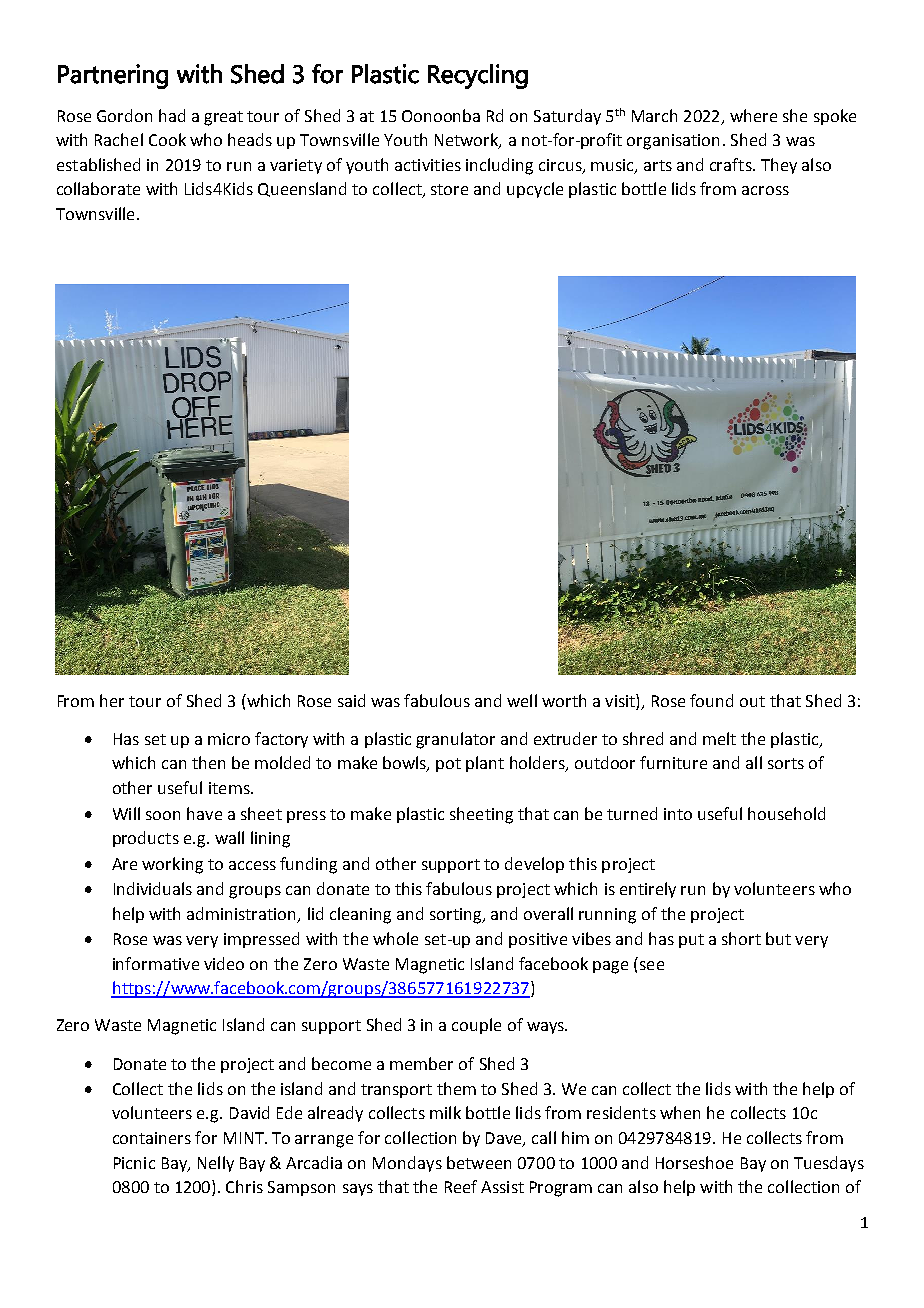 This screenshot has height=1308, width=924. What do you see at coordinates (829, 1164) in the screenshot?
I see `Tuesdays` at bounding box center [829, 1164].
